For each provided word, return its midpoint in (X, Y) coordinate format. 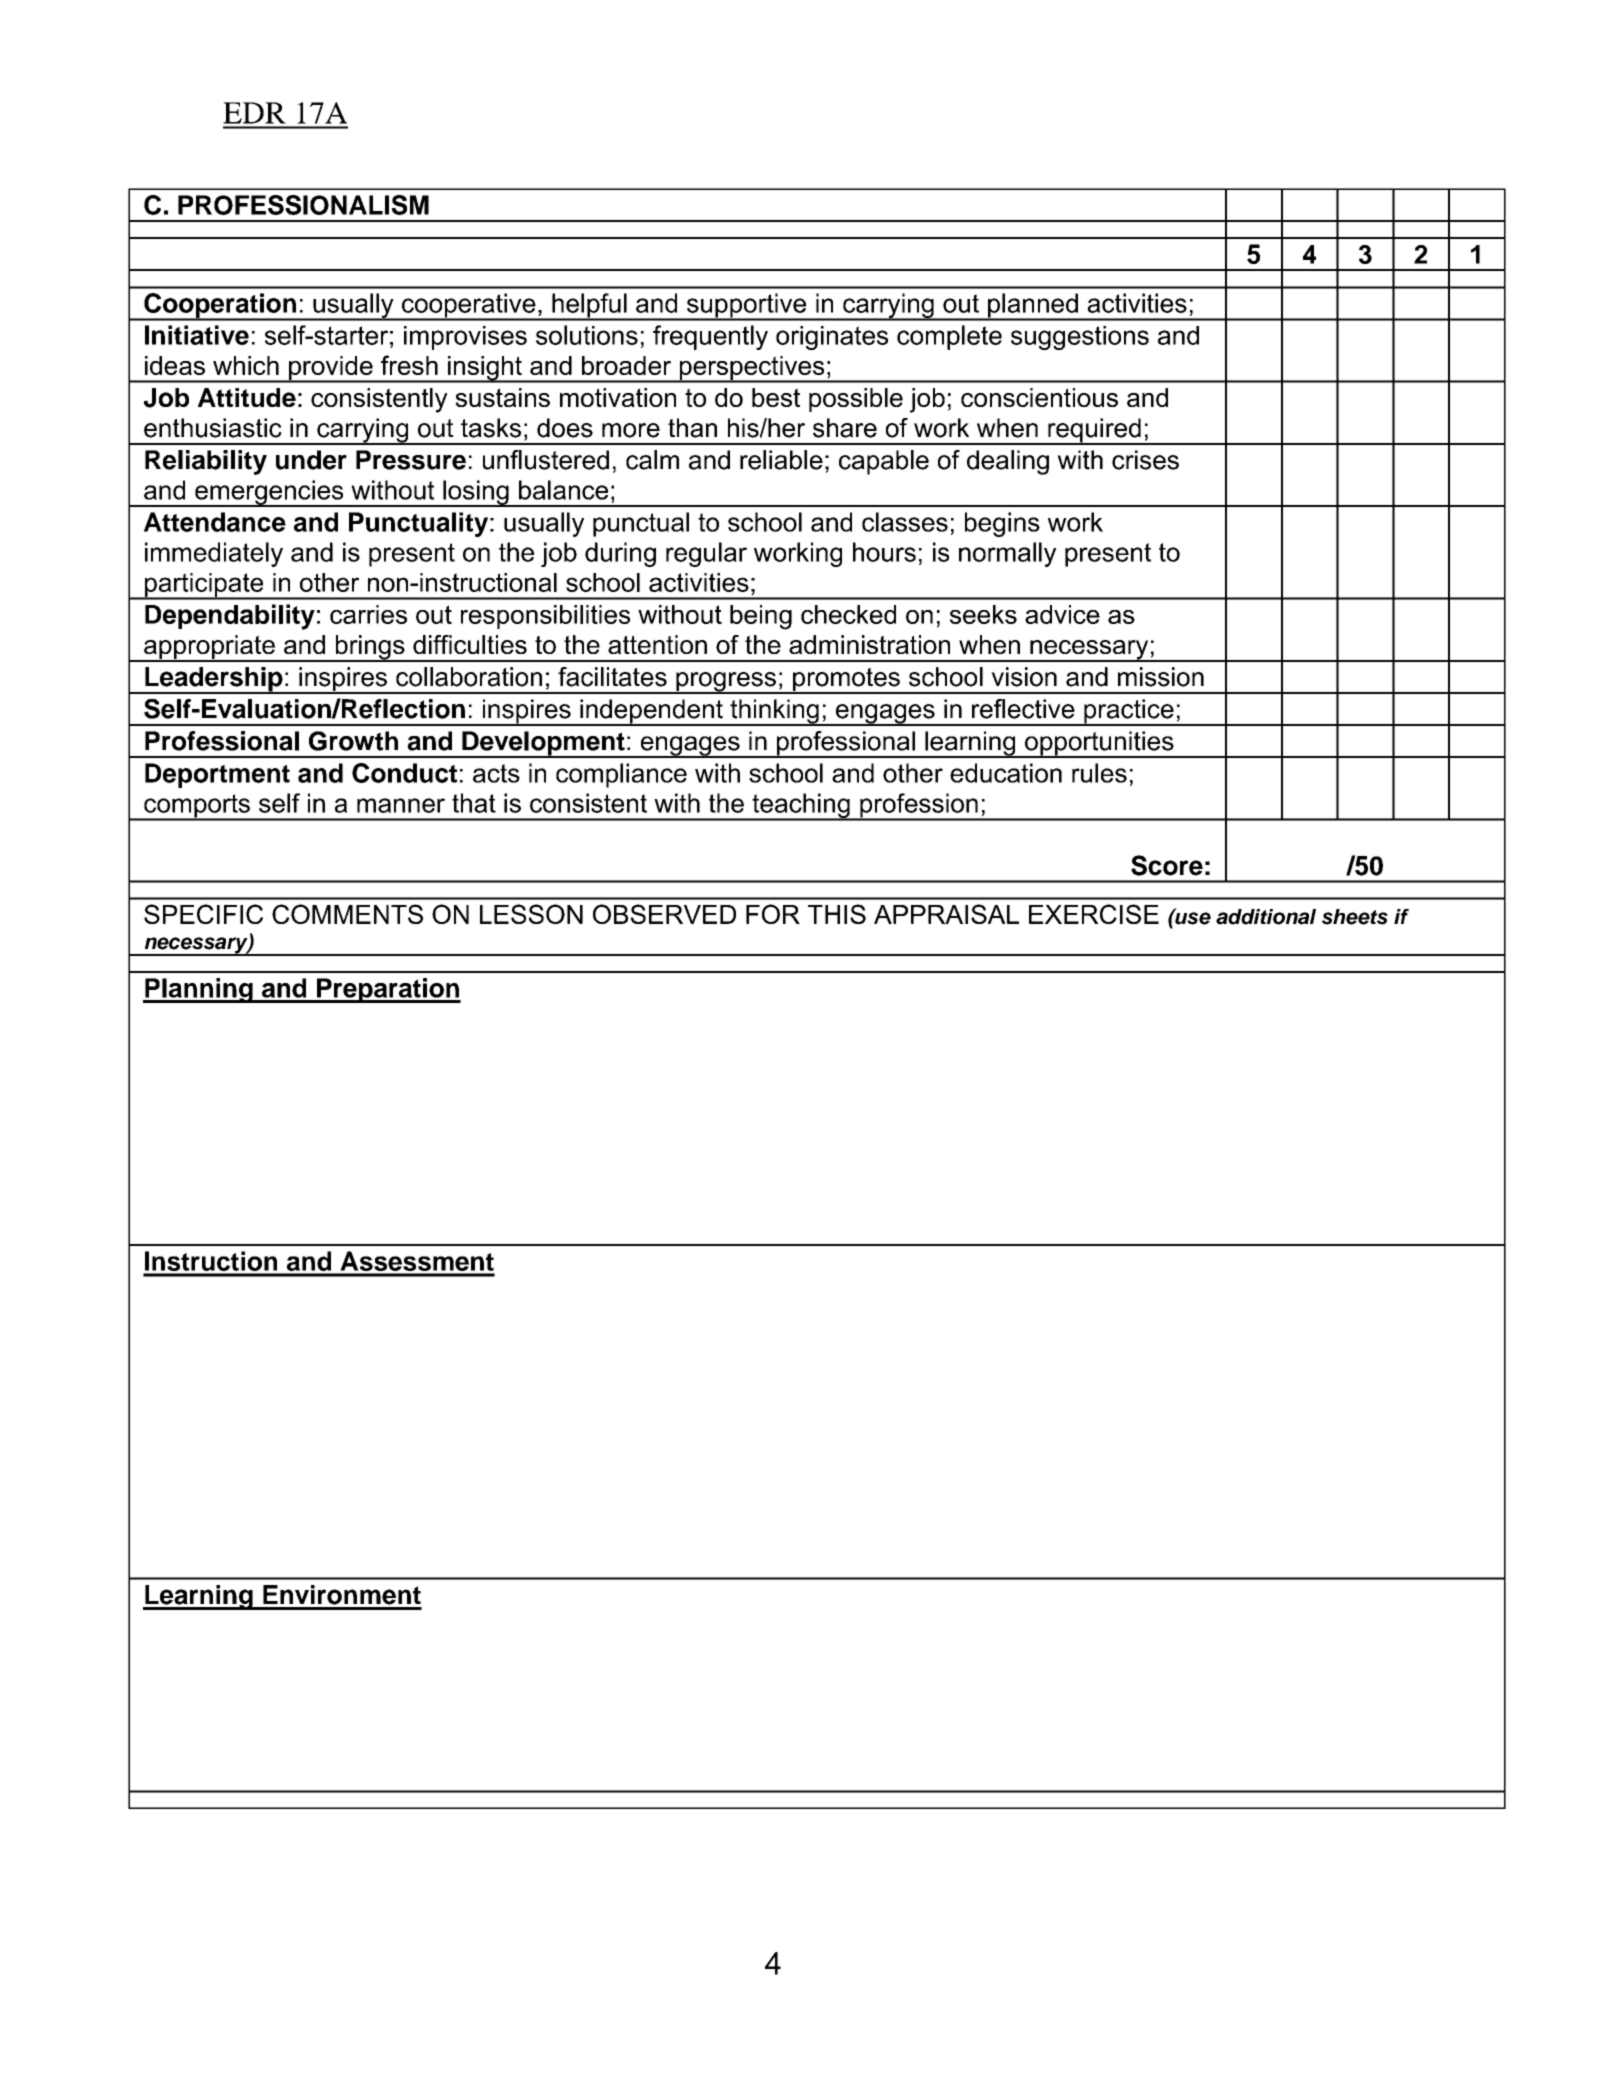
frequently (710, 337)
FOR (773, 914)
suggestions (1080, 338)
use (1192, 917)
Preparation (388, 990)
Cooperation (220, 306)
